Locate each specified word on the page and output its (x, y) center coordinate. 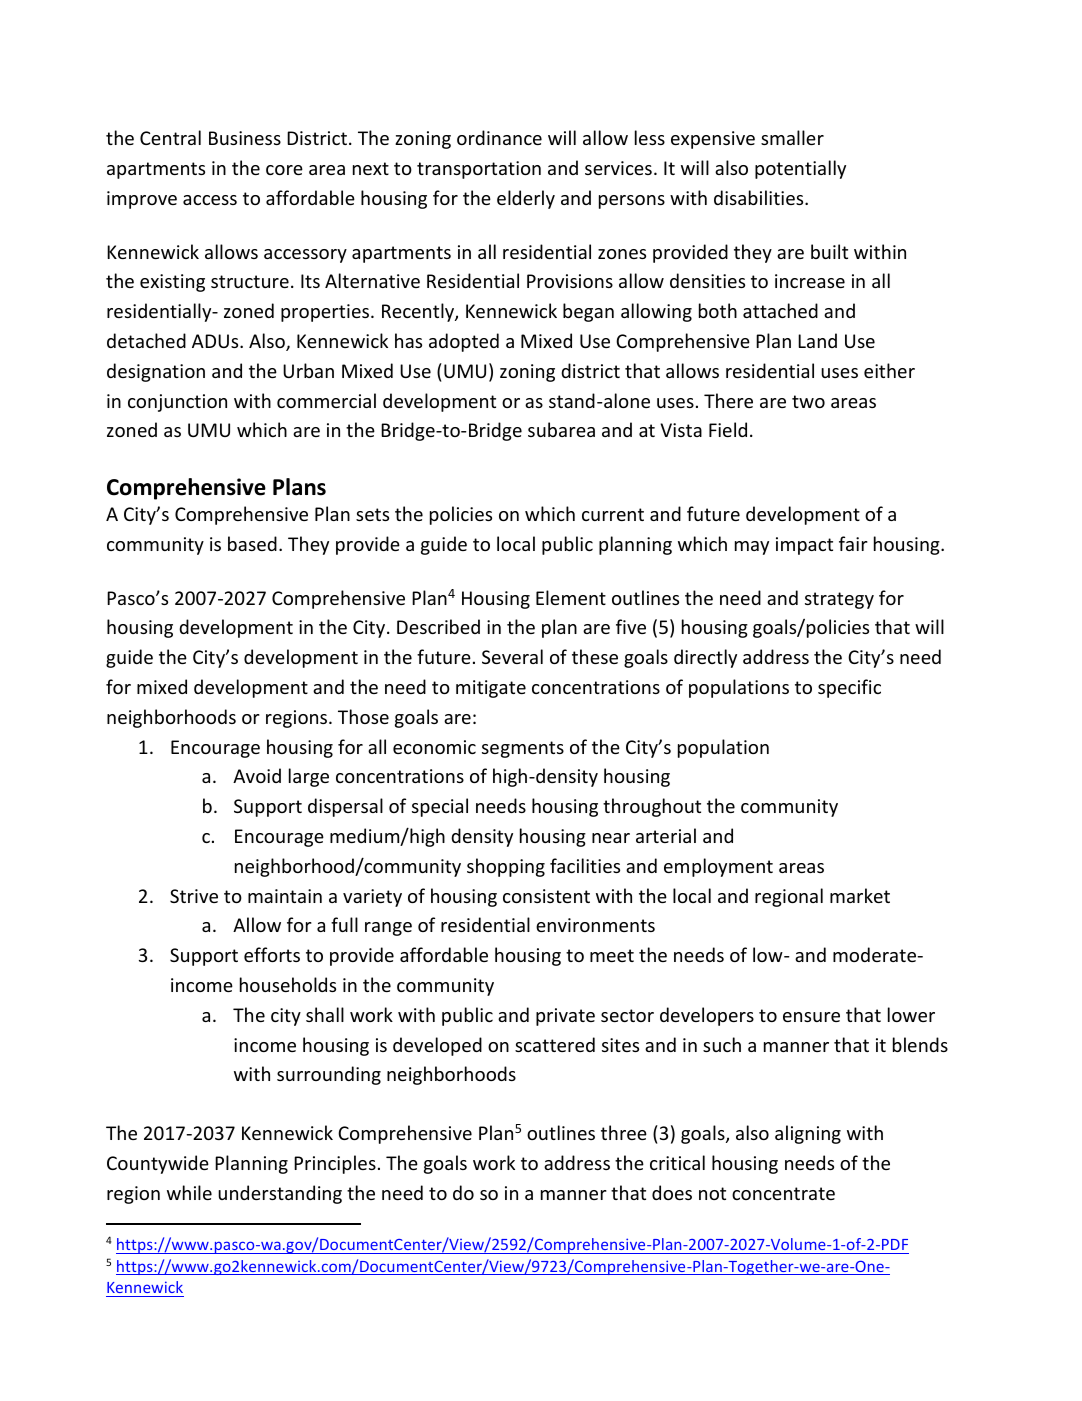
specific (849, 688)
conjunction (177, 403)
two (808, 401)
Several (512, 656)
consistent (546, 896)
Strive (194, 896)
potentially (800, 169)
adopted (464, 342)
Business (245, 138)
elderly (526, 199)
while (189, 1192)
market (860, 895)
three (624, 1132)
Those (363, 716)
